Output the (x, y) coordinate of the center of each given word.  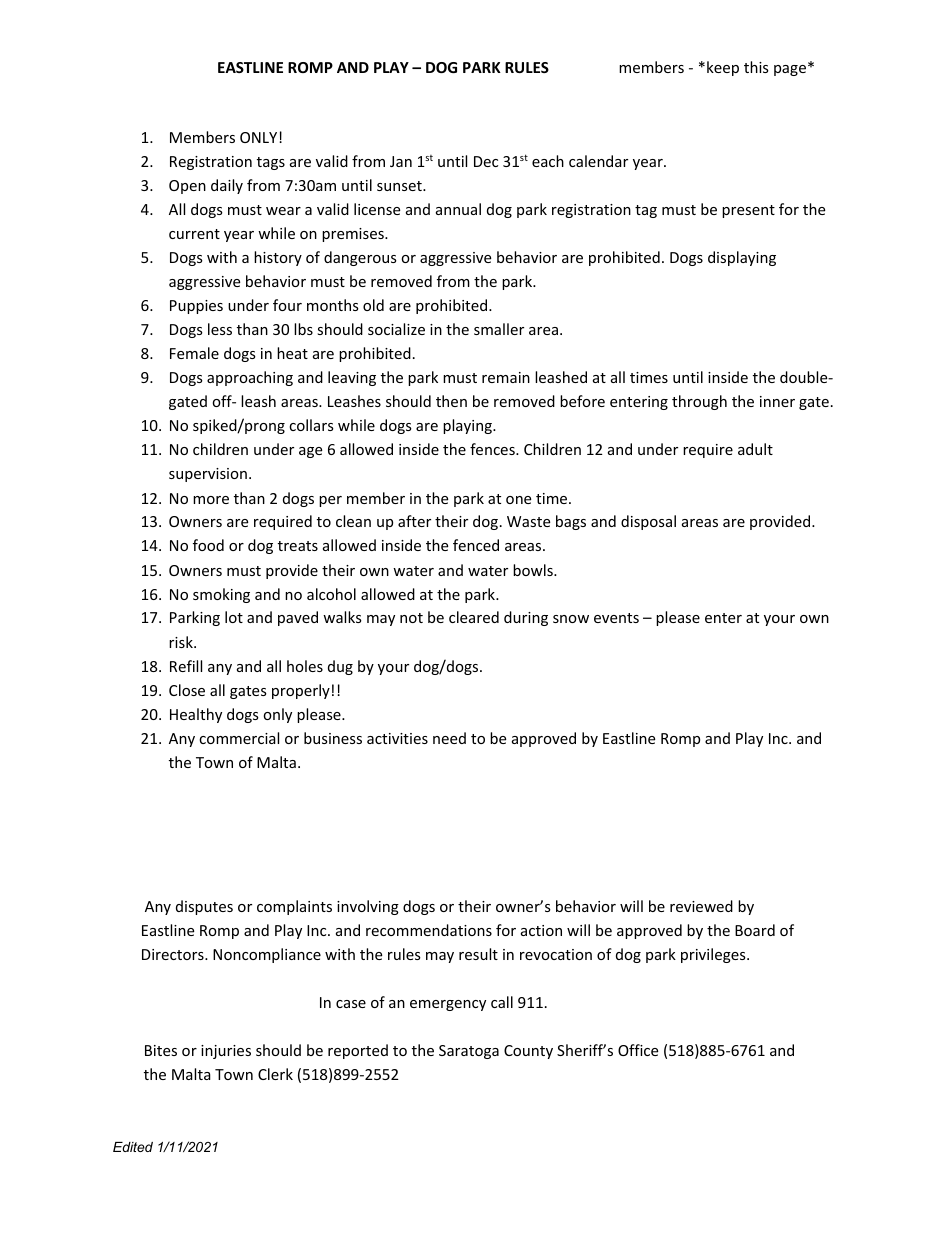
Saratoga (469, 1052)
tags (271, 163)
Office (638, 1050)
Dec (486, 161)
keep (723, 68)
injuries (226, 1052)
